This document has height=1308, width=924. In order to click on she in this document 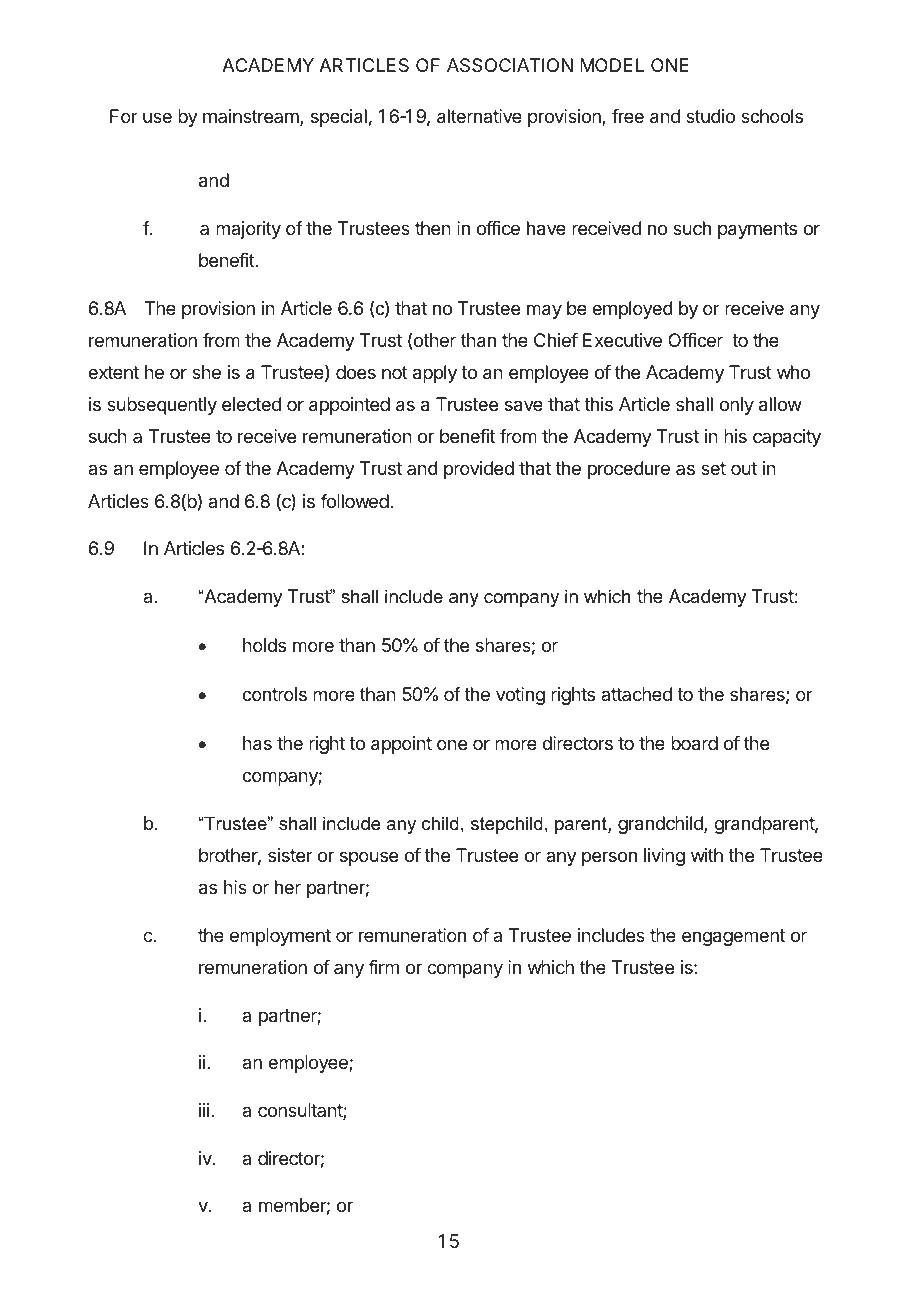, I will do `click(206, 372)`.
